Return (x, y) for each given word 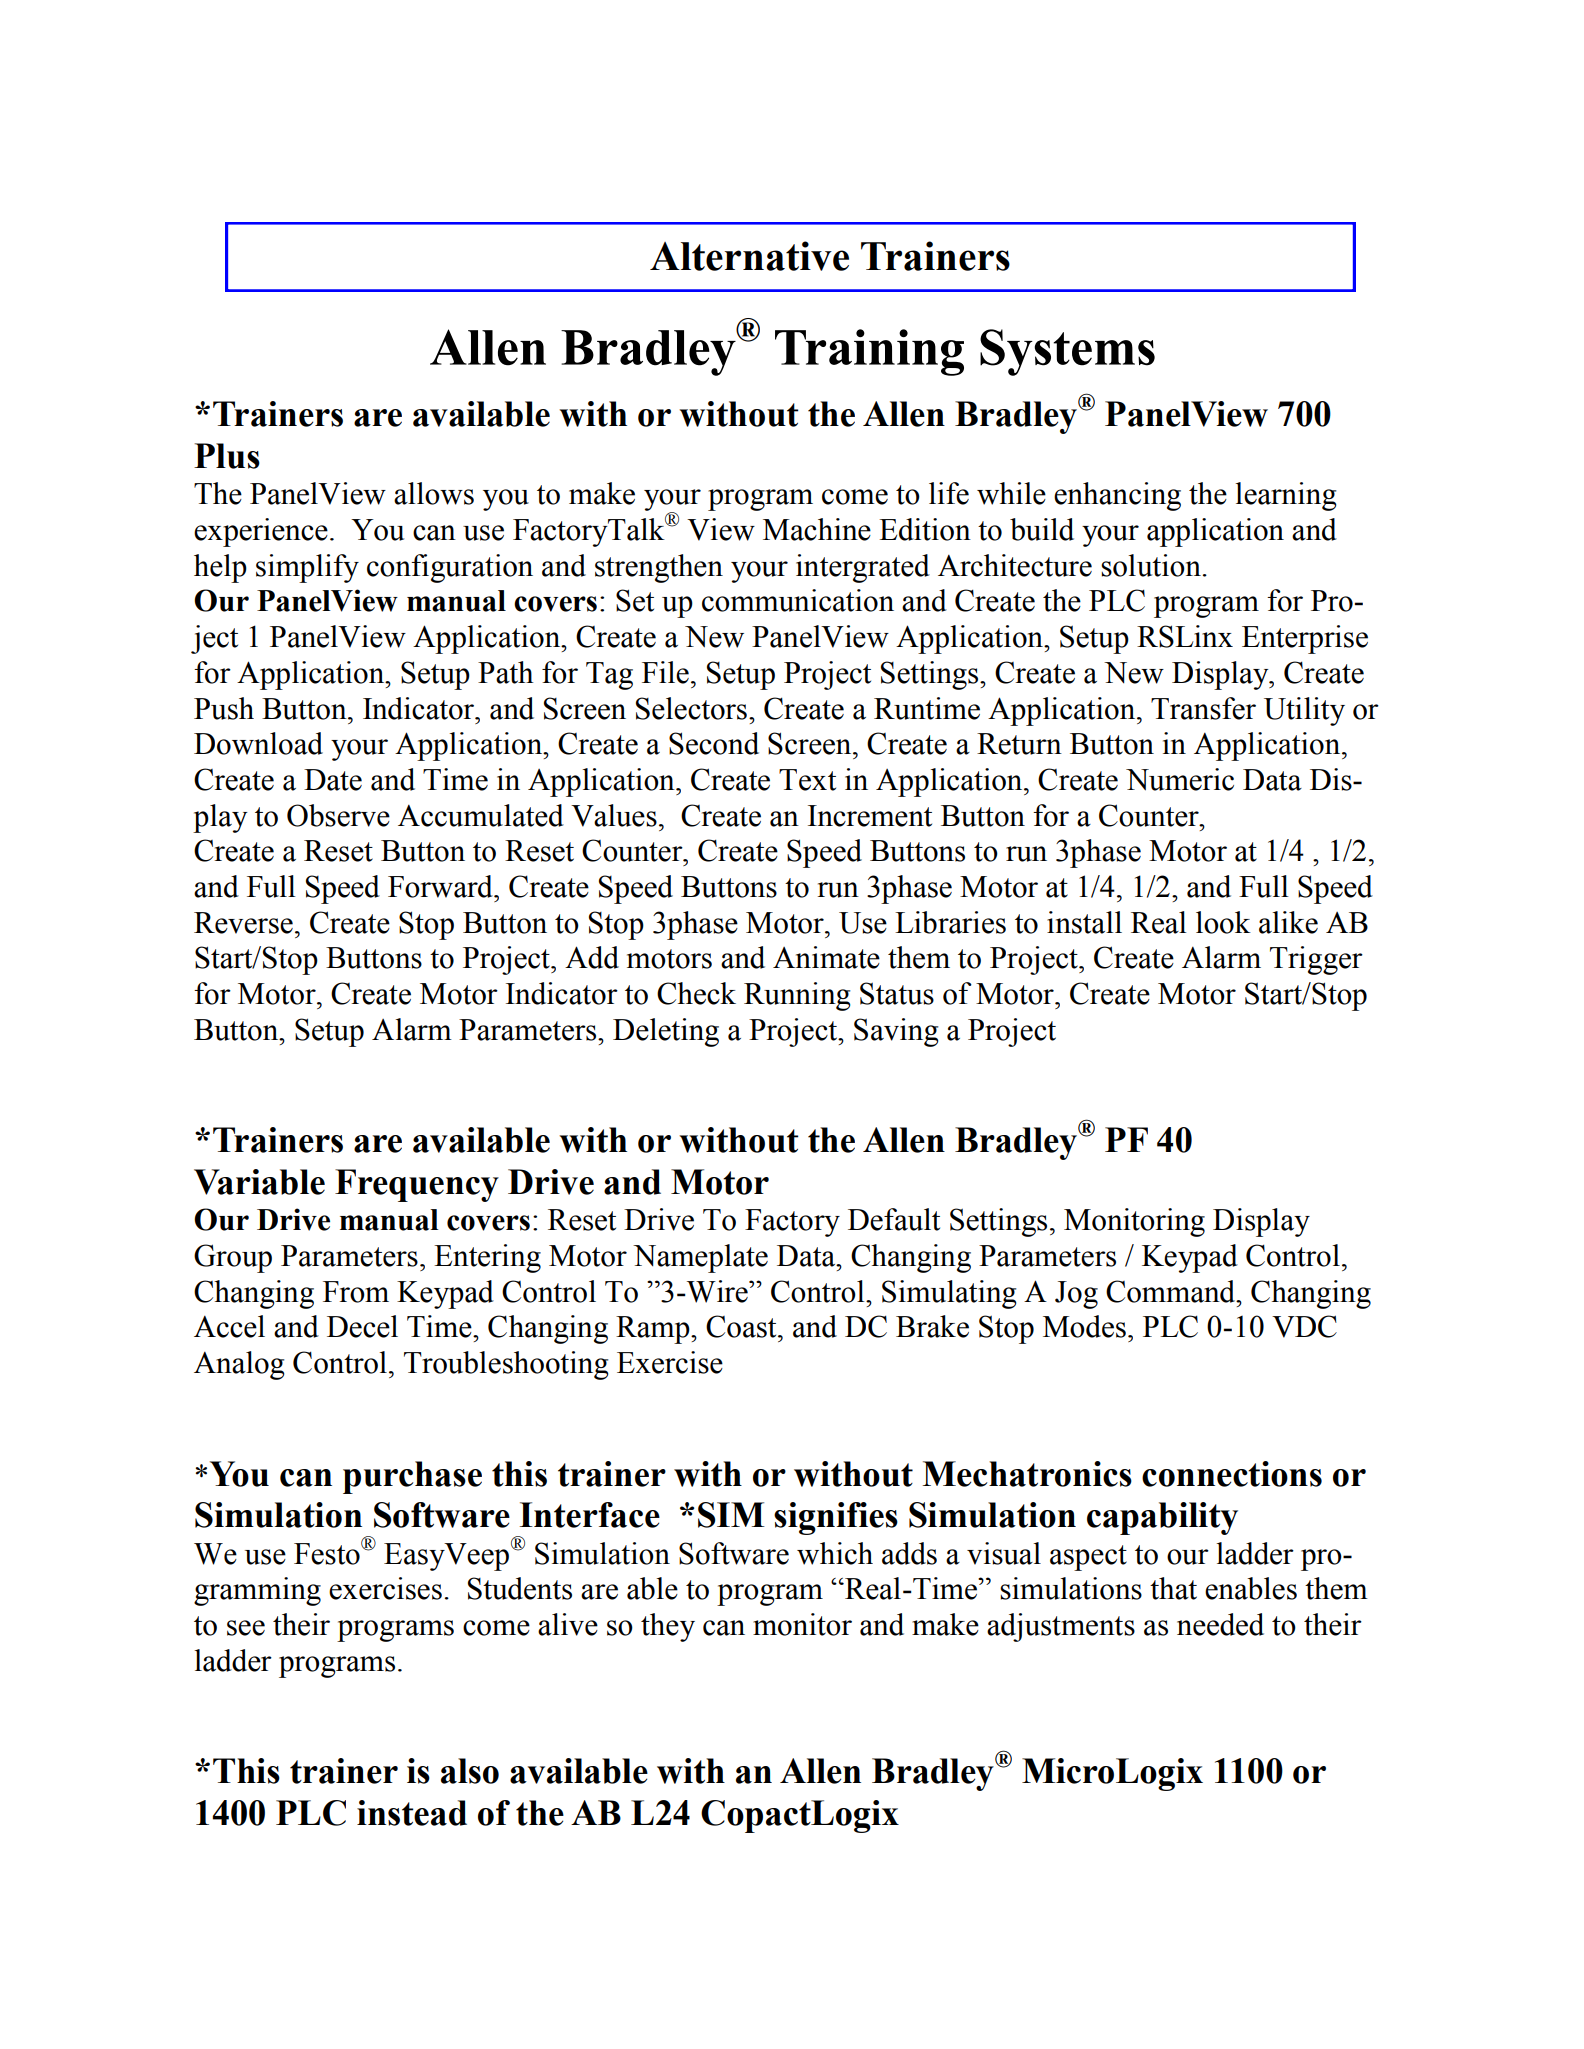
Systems (1067, 352)
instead (412, 1813)
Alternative (749, 256)
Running (797, 996)
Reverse (243, 923)
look (1223, 922)
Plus (227, 456)
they (668, 1627)
